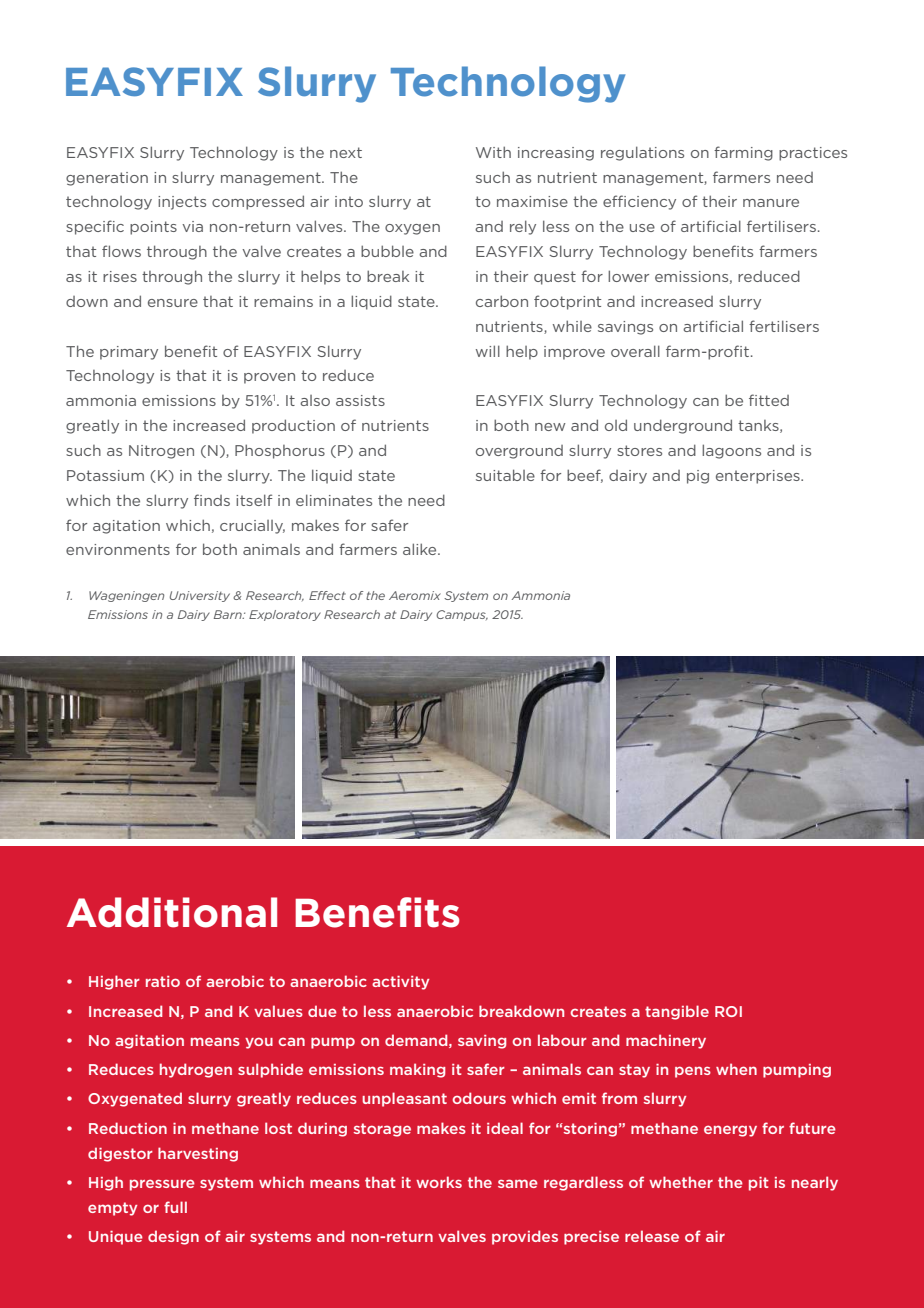 This document has width=924, height=1308. I want to click on suitable, so click(505, 475).
